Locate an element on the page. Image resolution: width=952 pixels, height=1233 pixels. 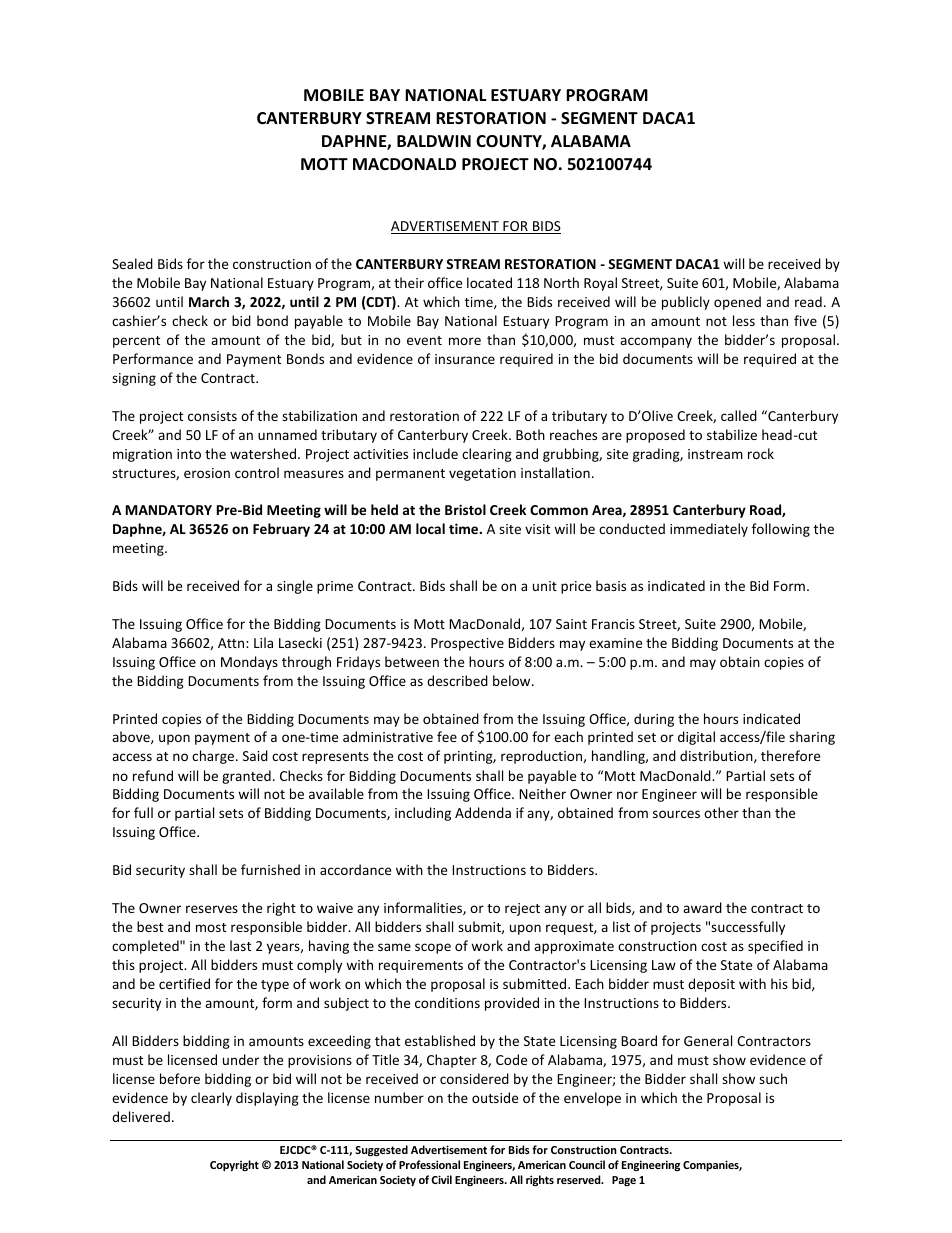
clearly is located at coordinates (211, 1099).
